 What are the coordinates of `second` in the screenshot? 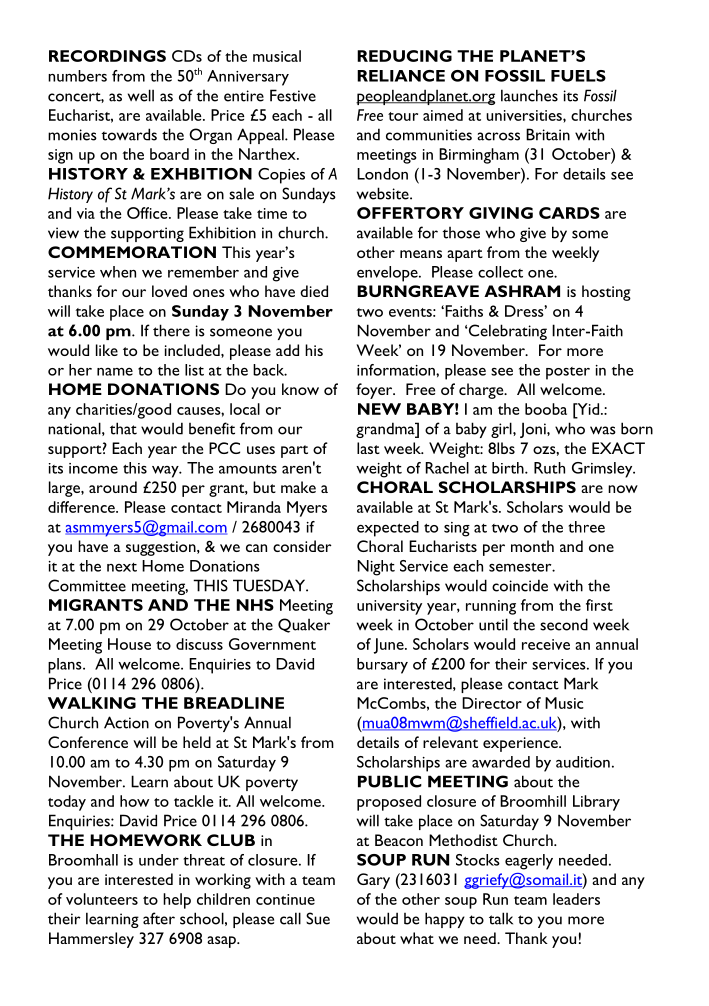 It's located at (564, 624).
